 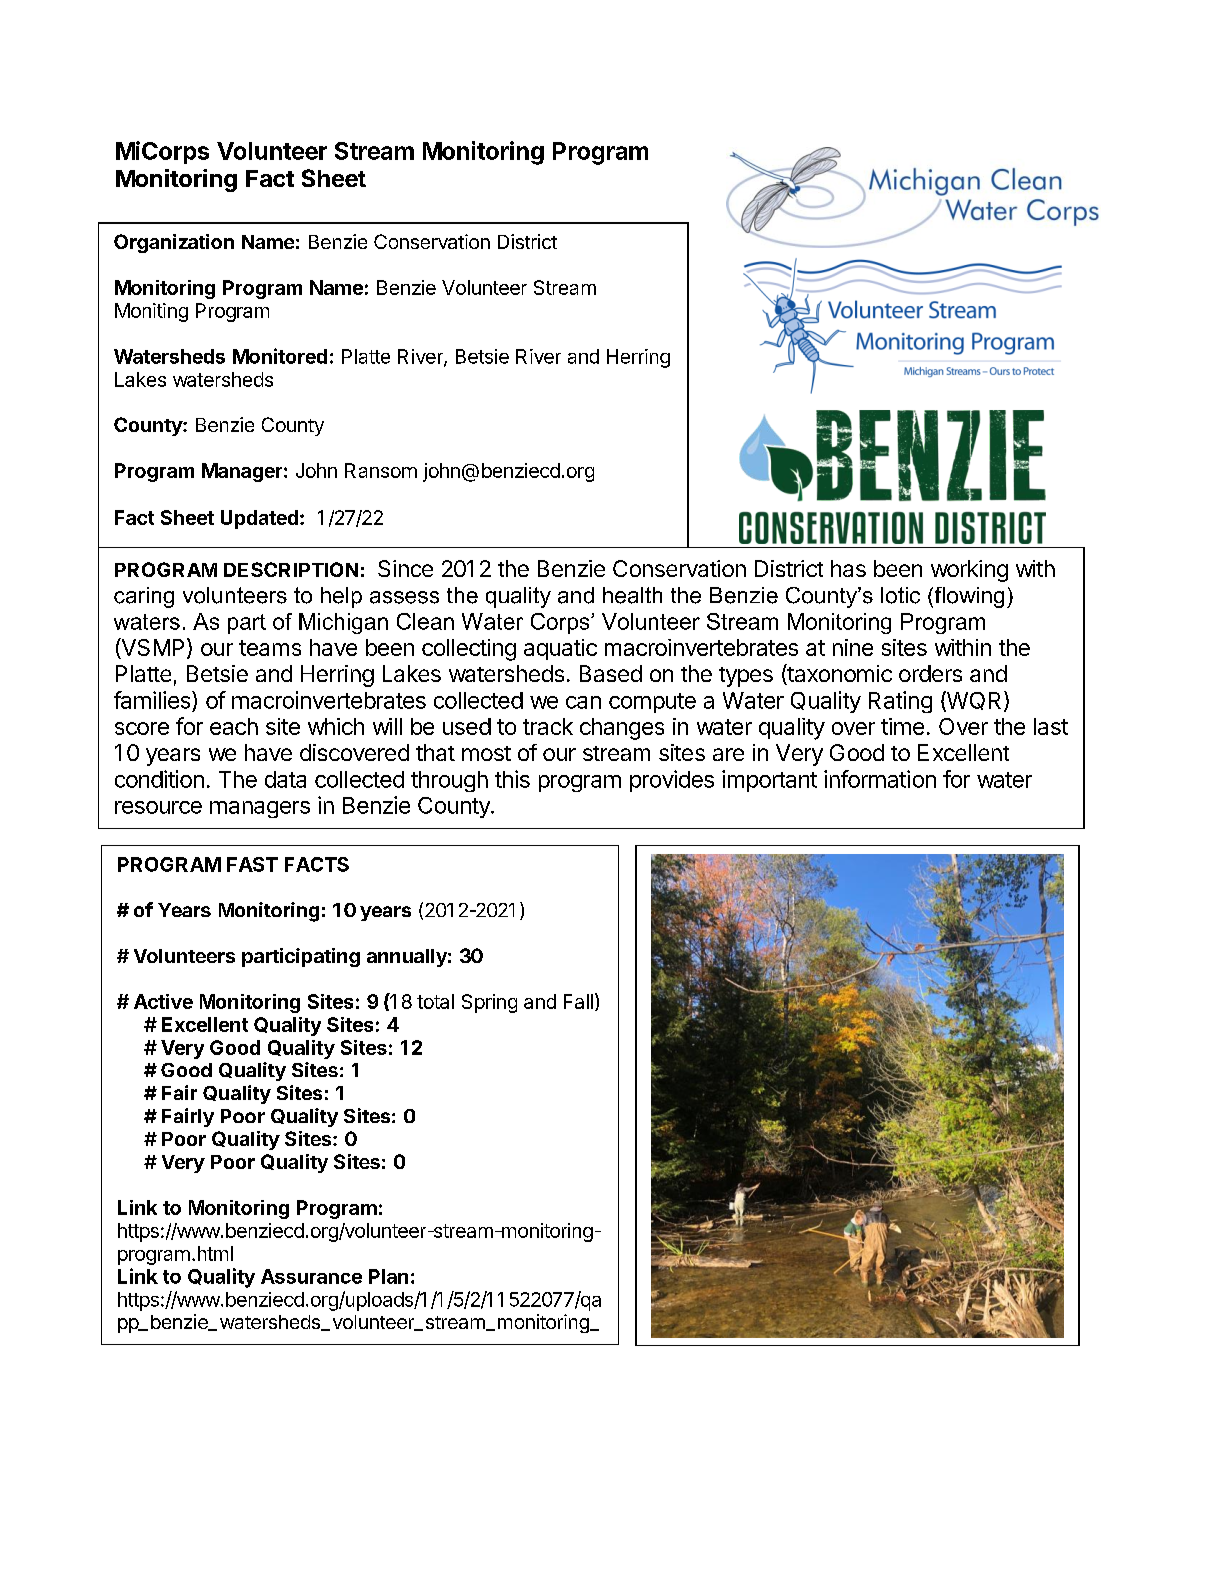 I want to click on Fall, so click(x=578, y=1001).
